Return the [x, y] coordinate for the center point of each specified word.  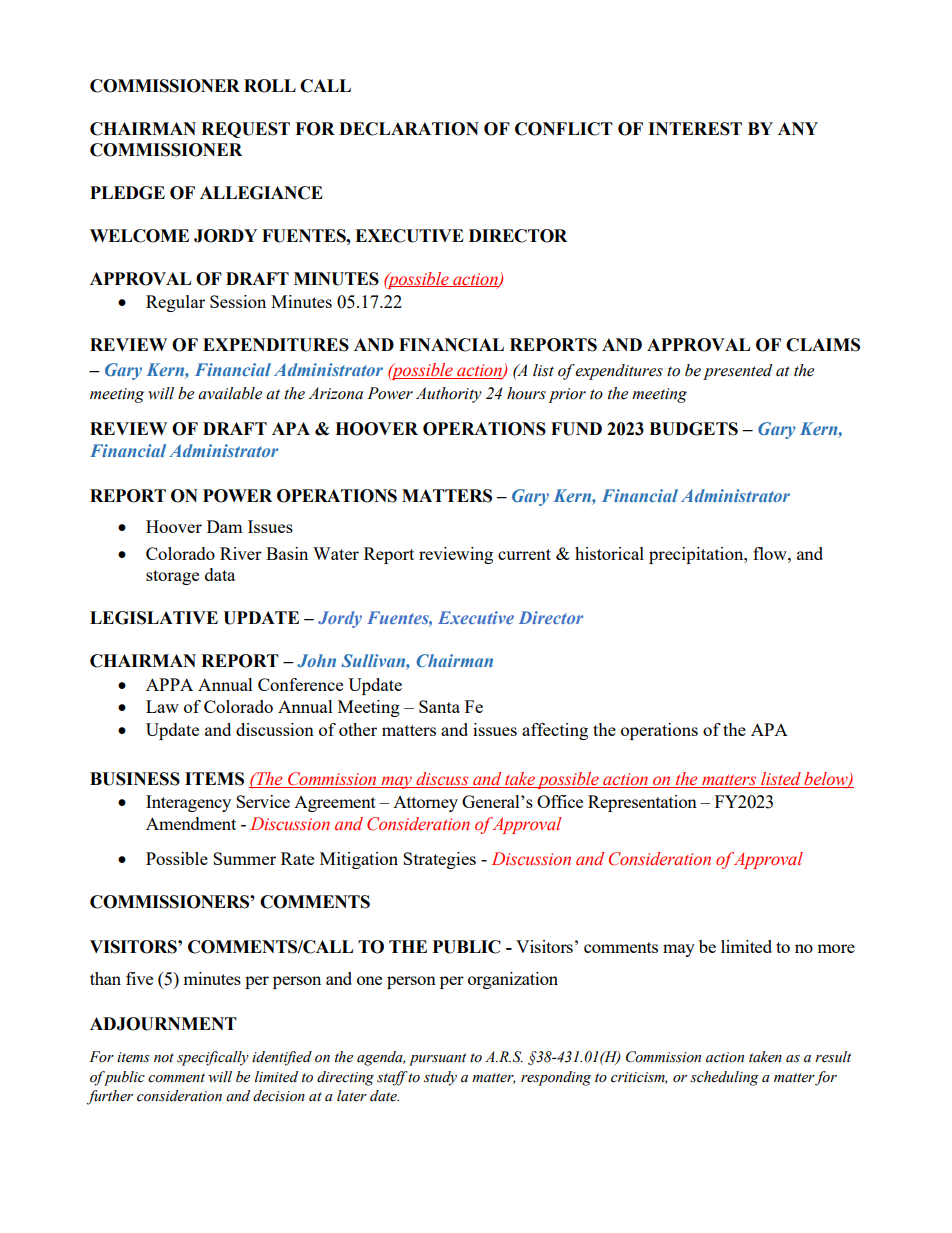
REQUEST [245, 130]
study [440, 1078]
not [164, 1058]
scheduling [724, 1078]
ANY [798, 128]
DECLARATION [409, 129]
